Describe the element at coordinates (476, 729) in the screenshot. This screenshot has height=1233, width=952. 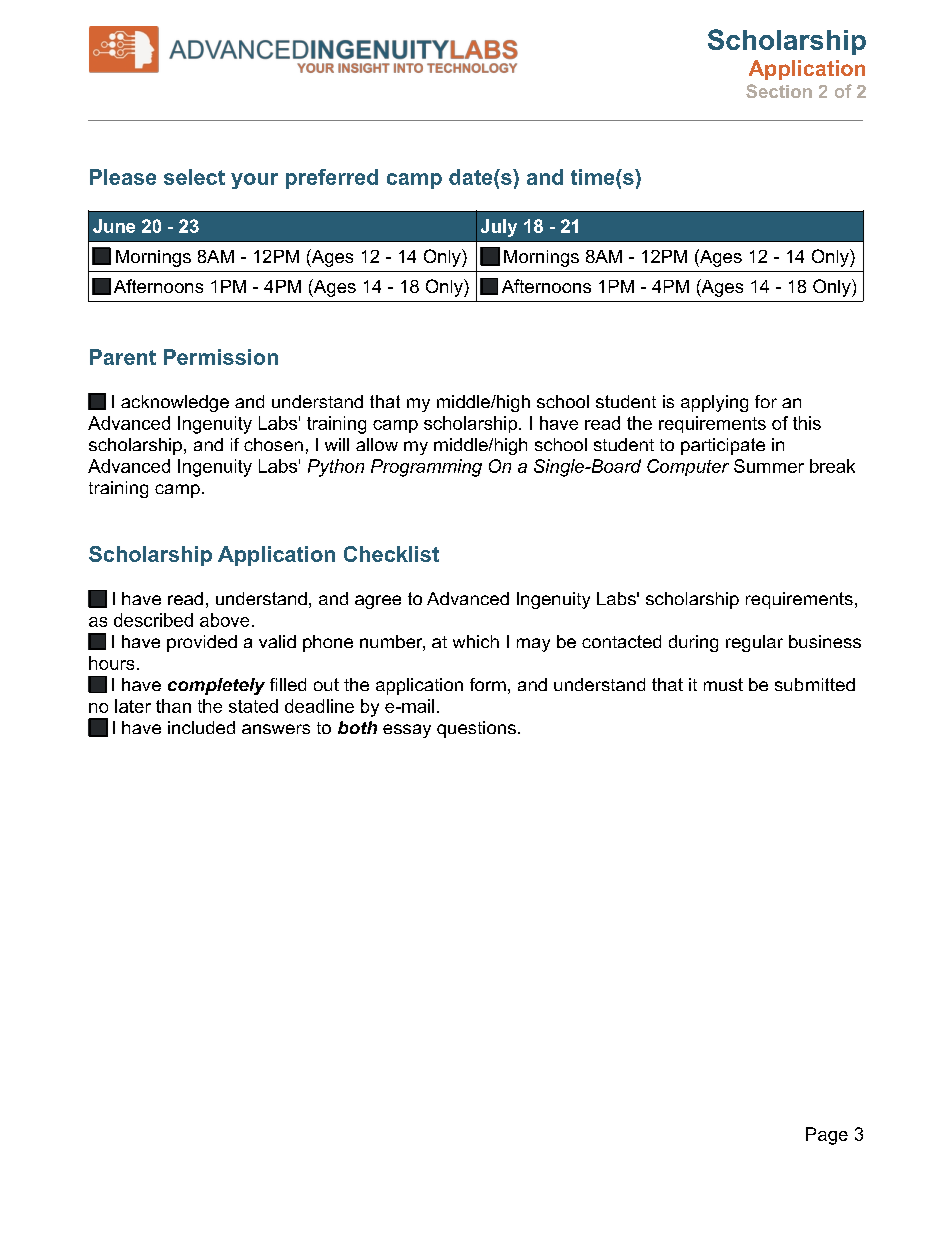
I see `questions` at that location.
